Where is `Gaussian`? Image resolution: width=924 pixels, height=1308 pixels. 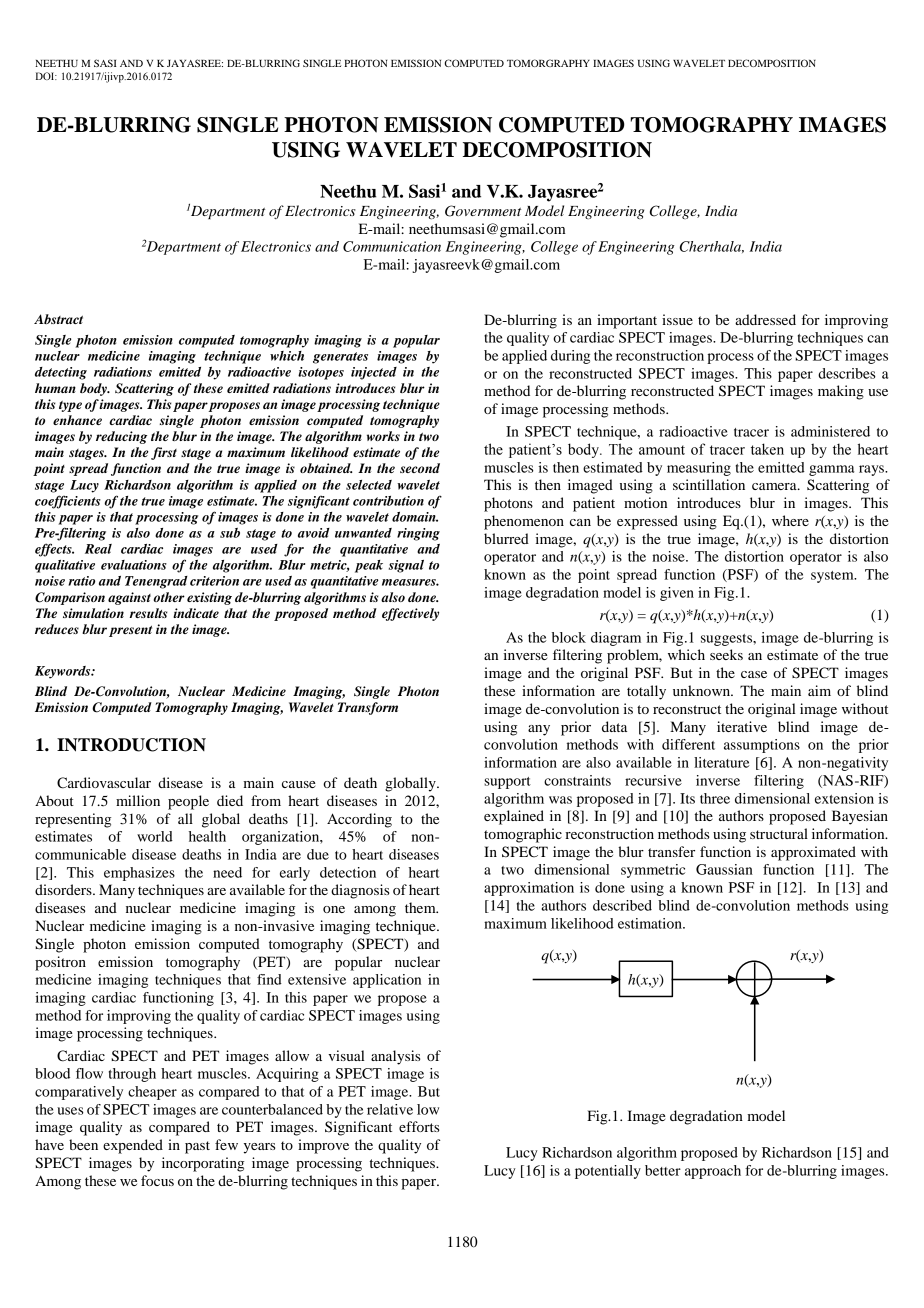
Gaussian is located at coordinates (724, 869).
